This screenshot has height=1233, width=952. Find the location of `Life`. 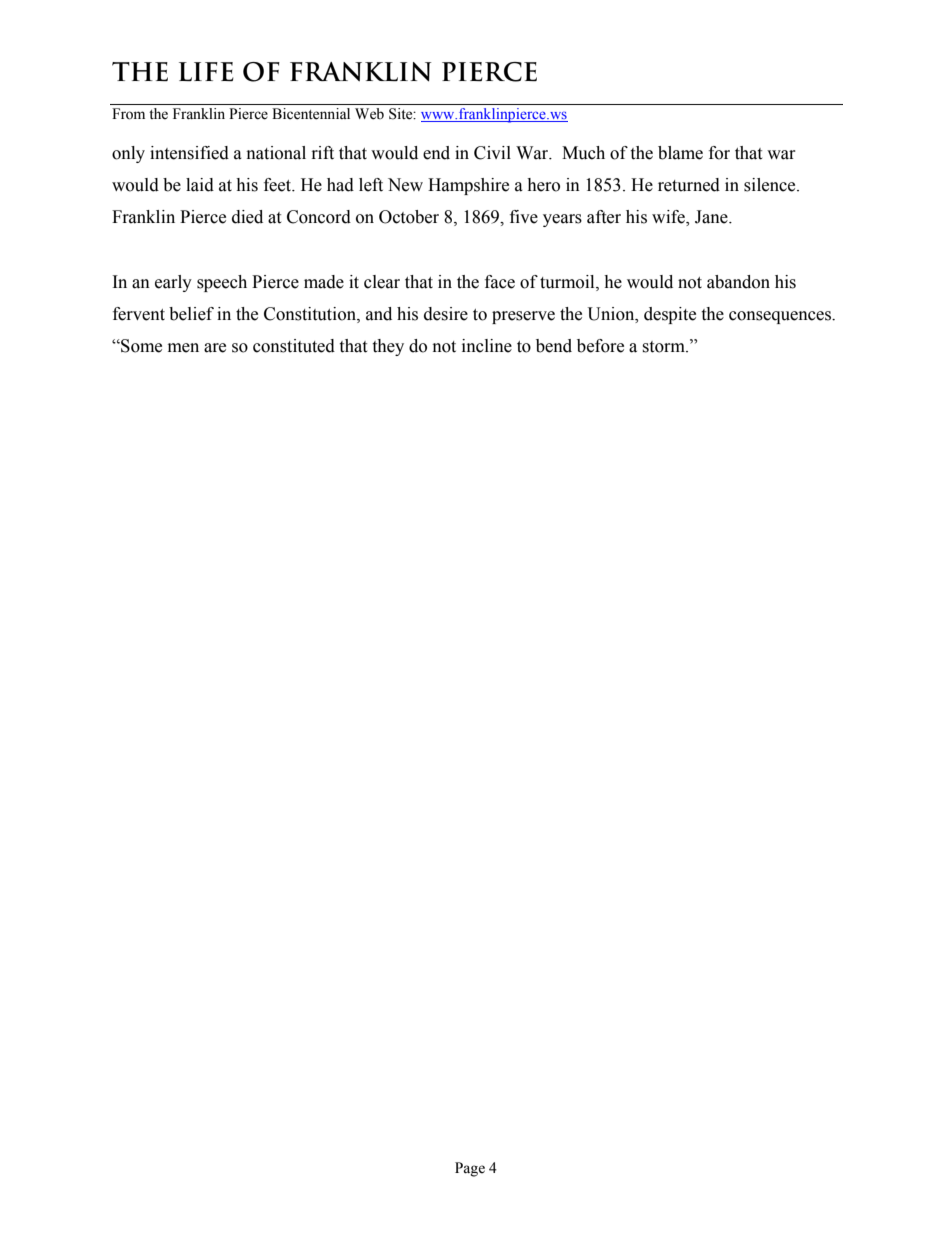

Life is located at coordinates (206, 71).
